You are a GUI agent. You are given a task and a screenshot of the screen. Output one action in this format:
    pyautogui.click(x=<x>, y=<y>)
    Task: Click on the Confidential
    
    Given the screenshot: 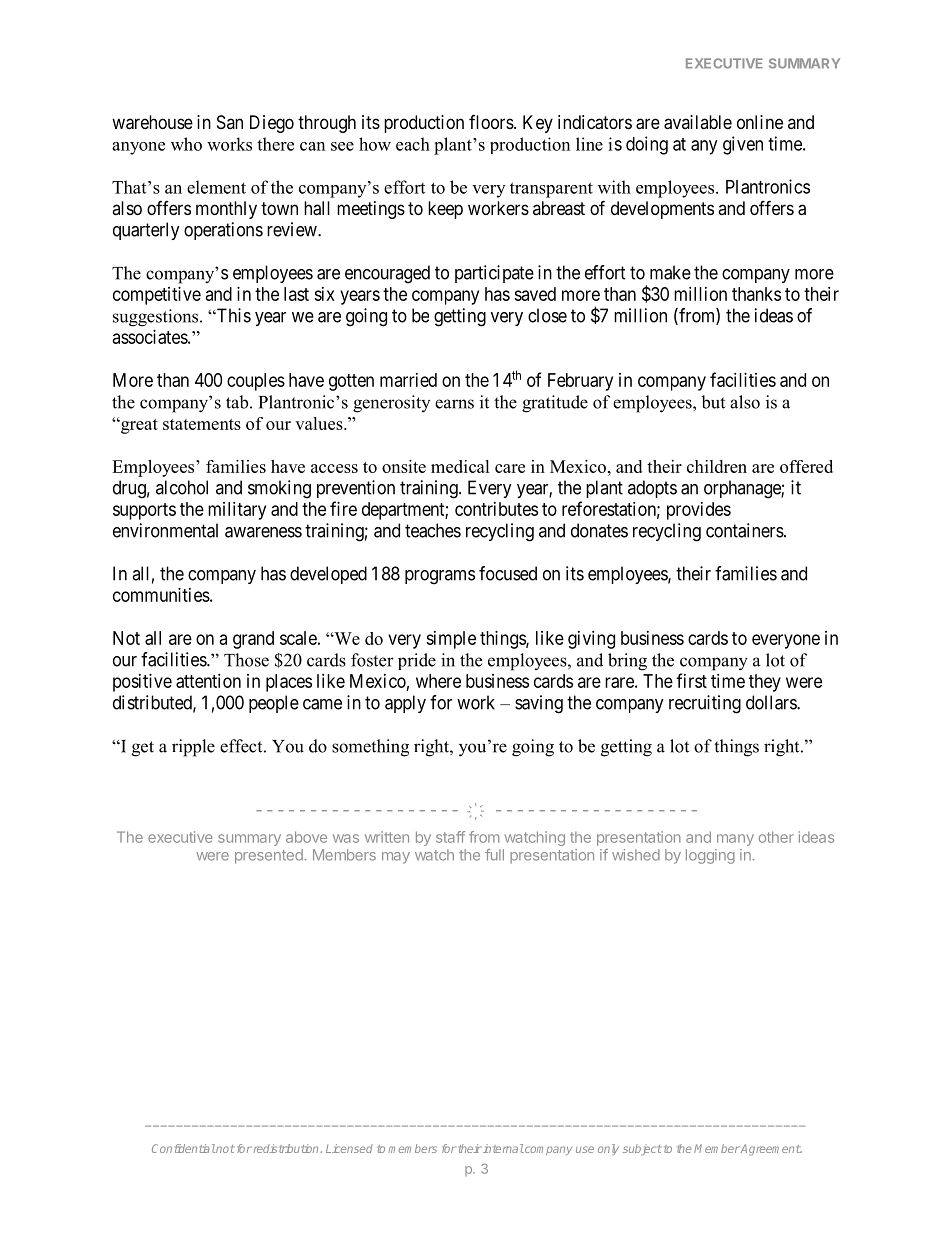 What is the action you would take?
    pyautogui.click(x=184, y=1148)
